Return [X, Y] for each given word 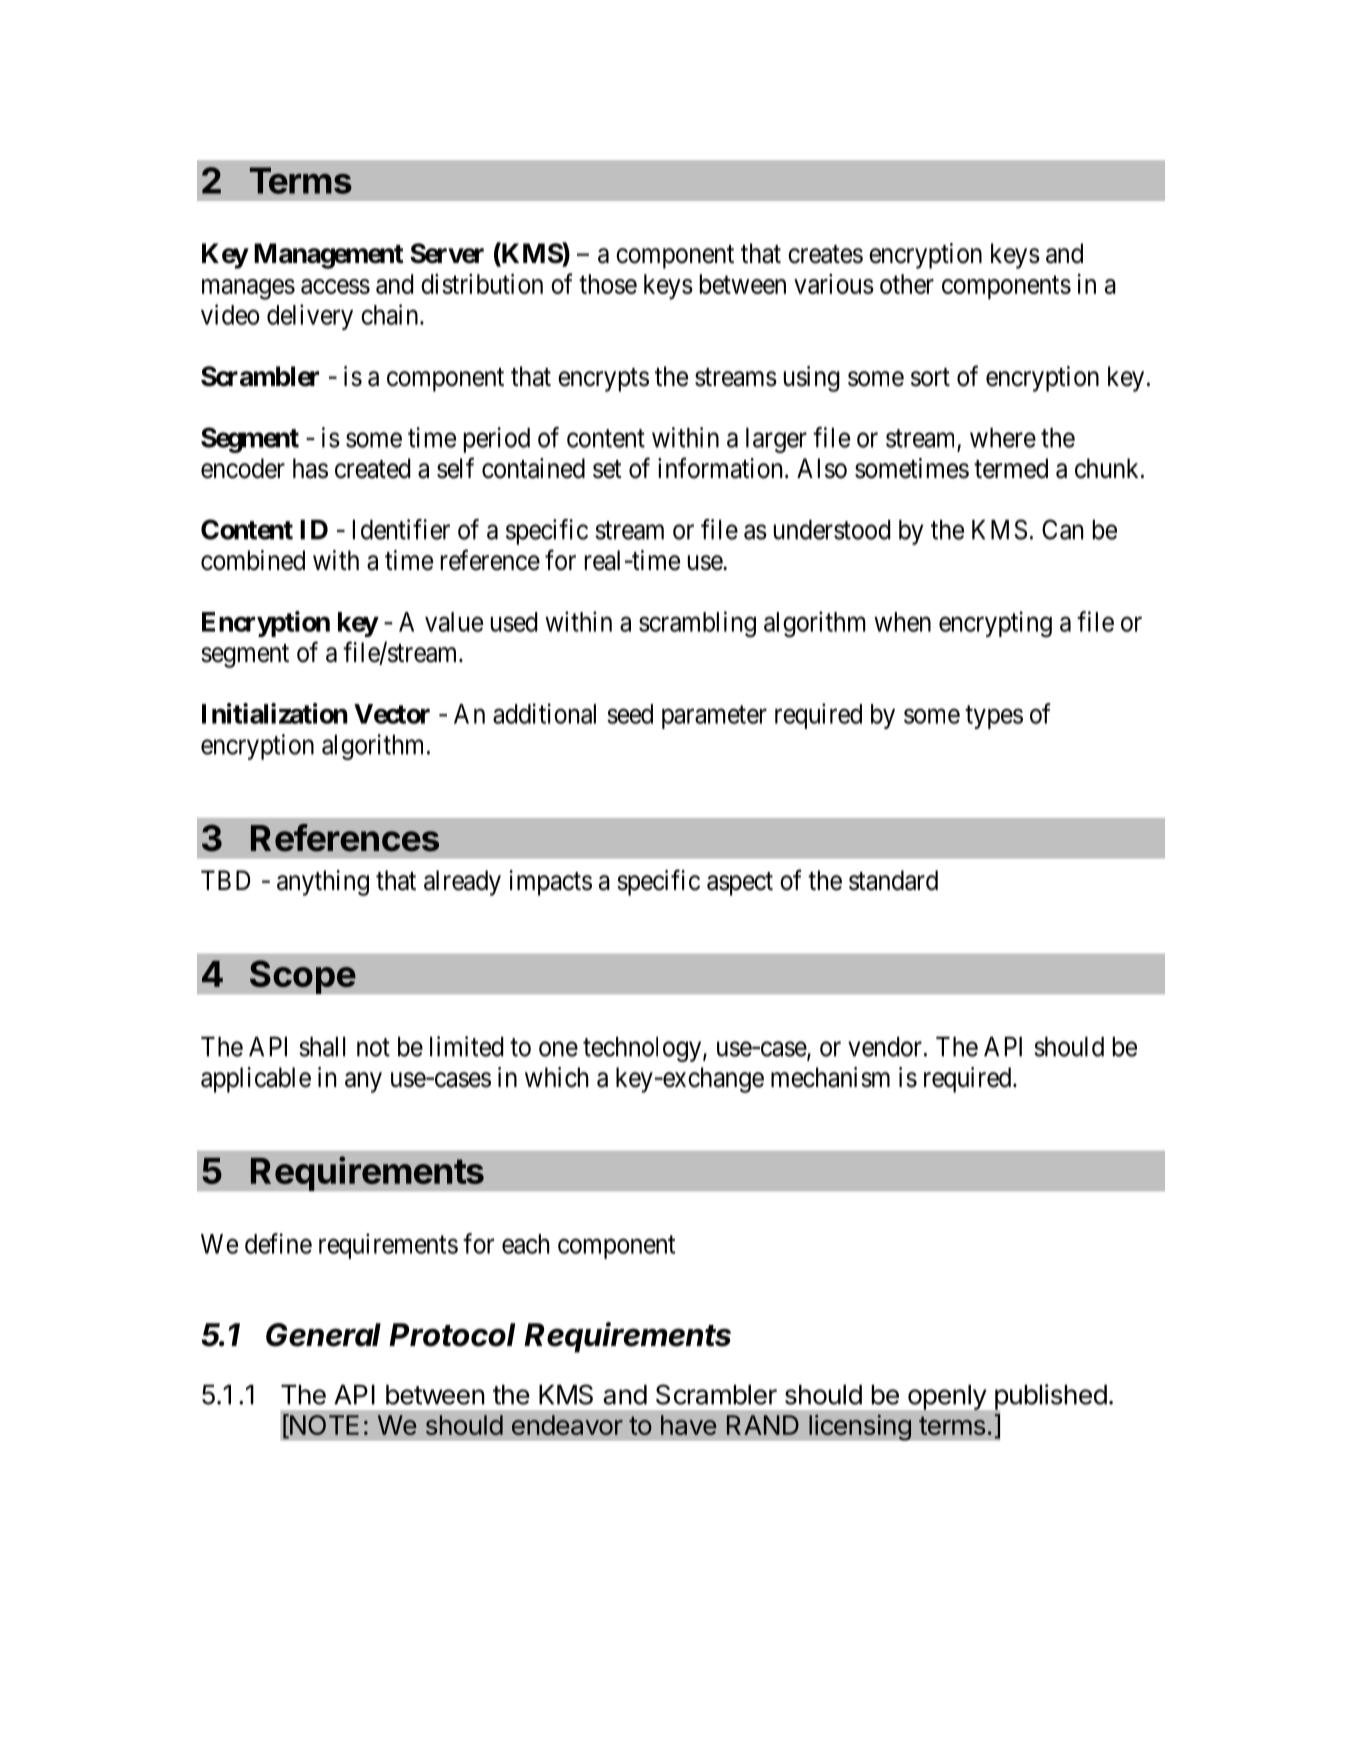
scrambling [697, 624]
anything [323, 883]
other [907, 284]
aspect [740, 884]
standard [893, 880]
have [689, 1425]
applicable [256, 1080]
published [1049, 1398]
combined [253, 560]
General [323, 1335]
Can [1062, 529]
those [608, 284]
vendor [886, 1047]
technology [643, 1049]
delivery [310, 317]
